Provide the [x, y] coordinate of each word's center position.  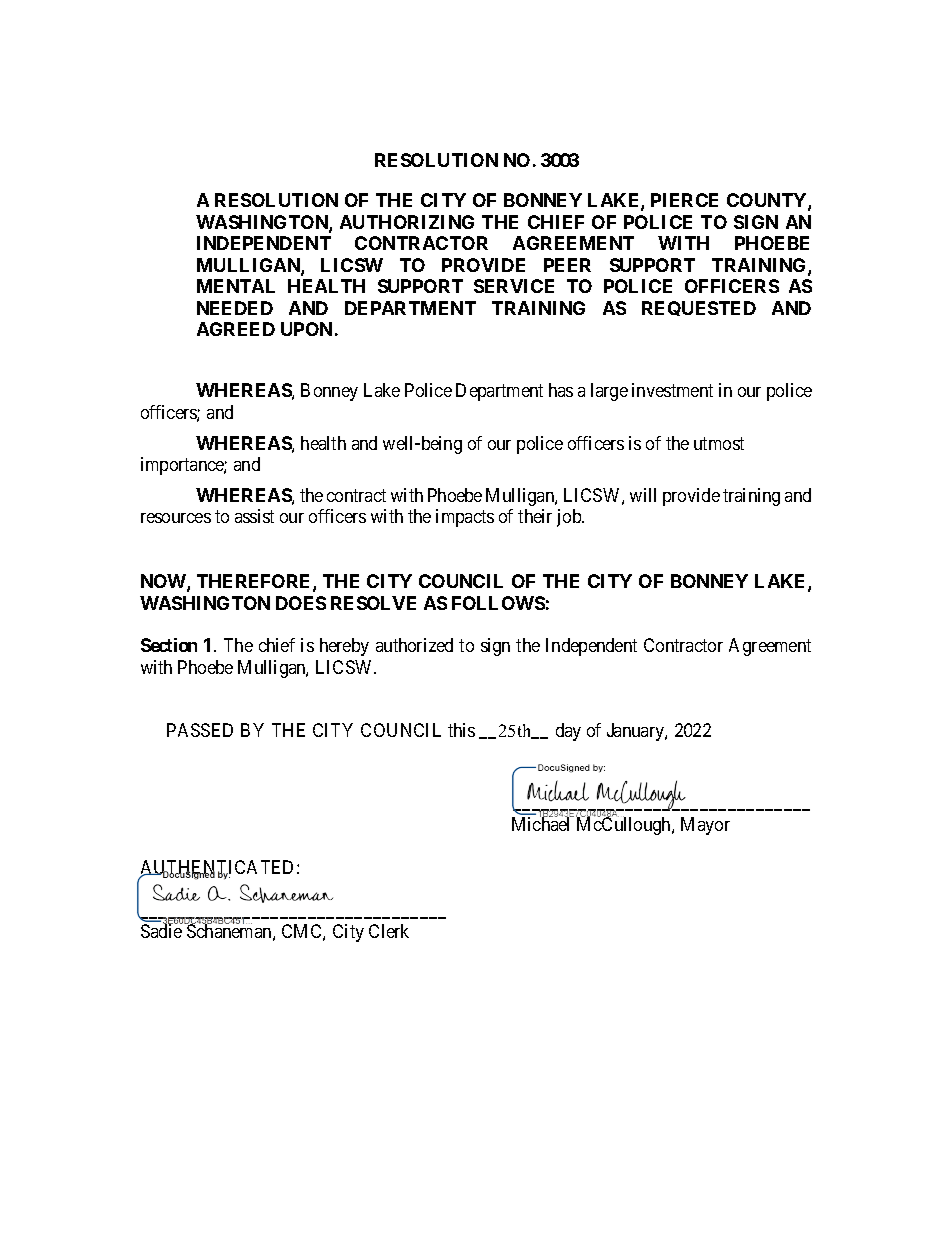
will [643, 495]
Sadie [161, 930]
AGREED [236, 329]
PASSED [200, 730]
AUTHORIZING [407, 222]
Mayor [705, 826]
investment [672, 390]
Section [169, 645]
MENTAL [236, 286]
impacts [465, 518]
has [561, 390]
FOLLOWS [498, 603]
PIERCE [684, 200]
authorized [414, 645]
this [461, 730]
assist [254, 516]
